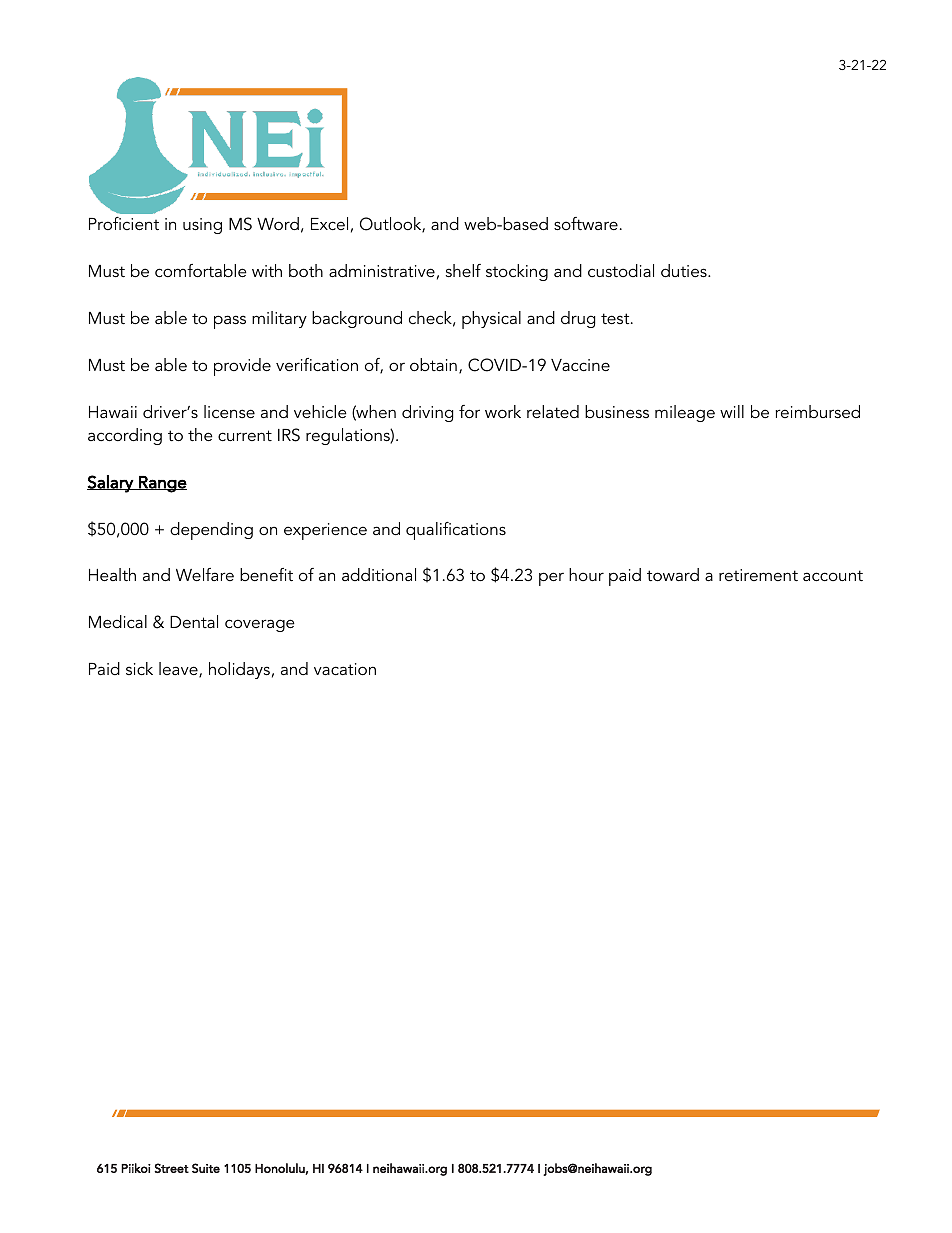 This page has height=1233, width=952. Describe the element at coordinates (345, 669) in the page. I see `vacation` at that location.
